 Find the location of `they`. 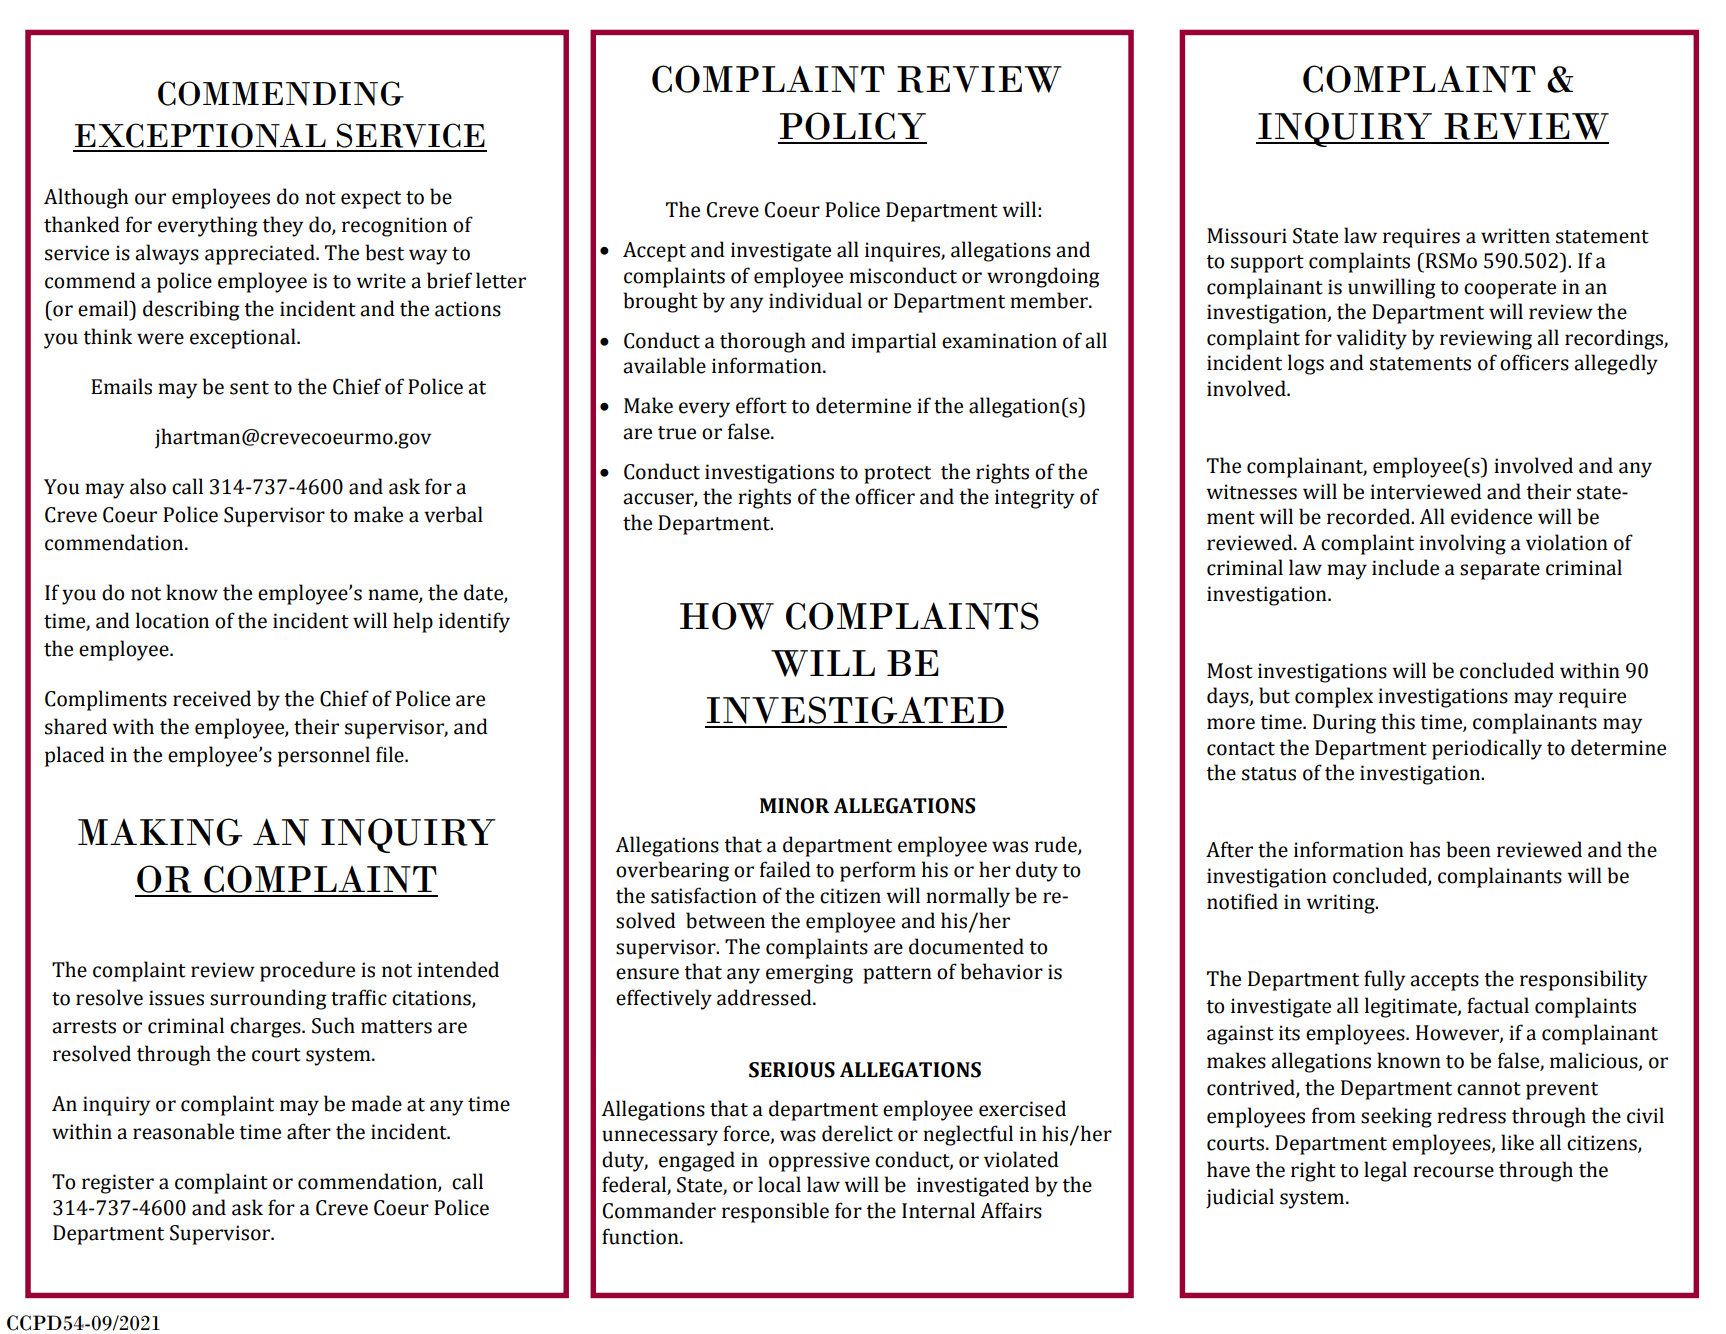

they is located at coordinates (282, 226).
